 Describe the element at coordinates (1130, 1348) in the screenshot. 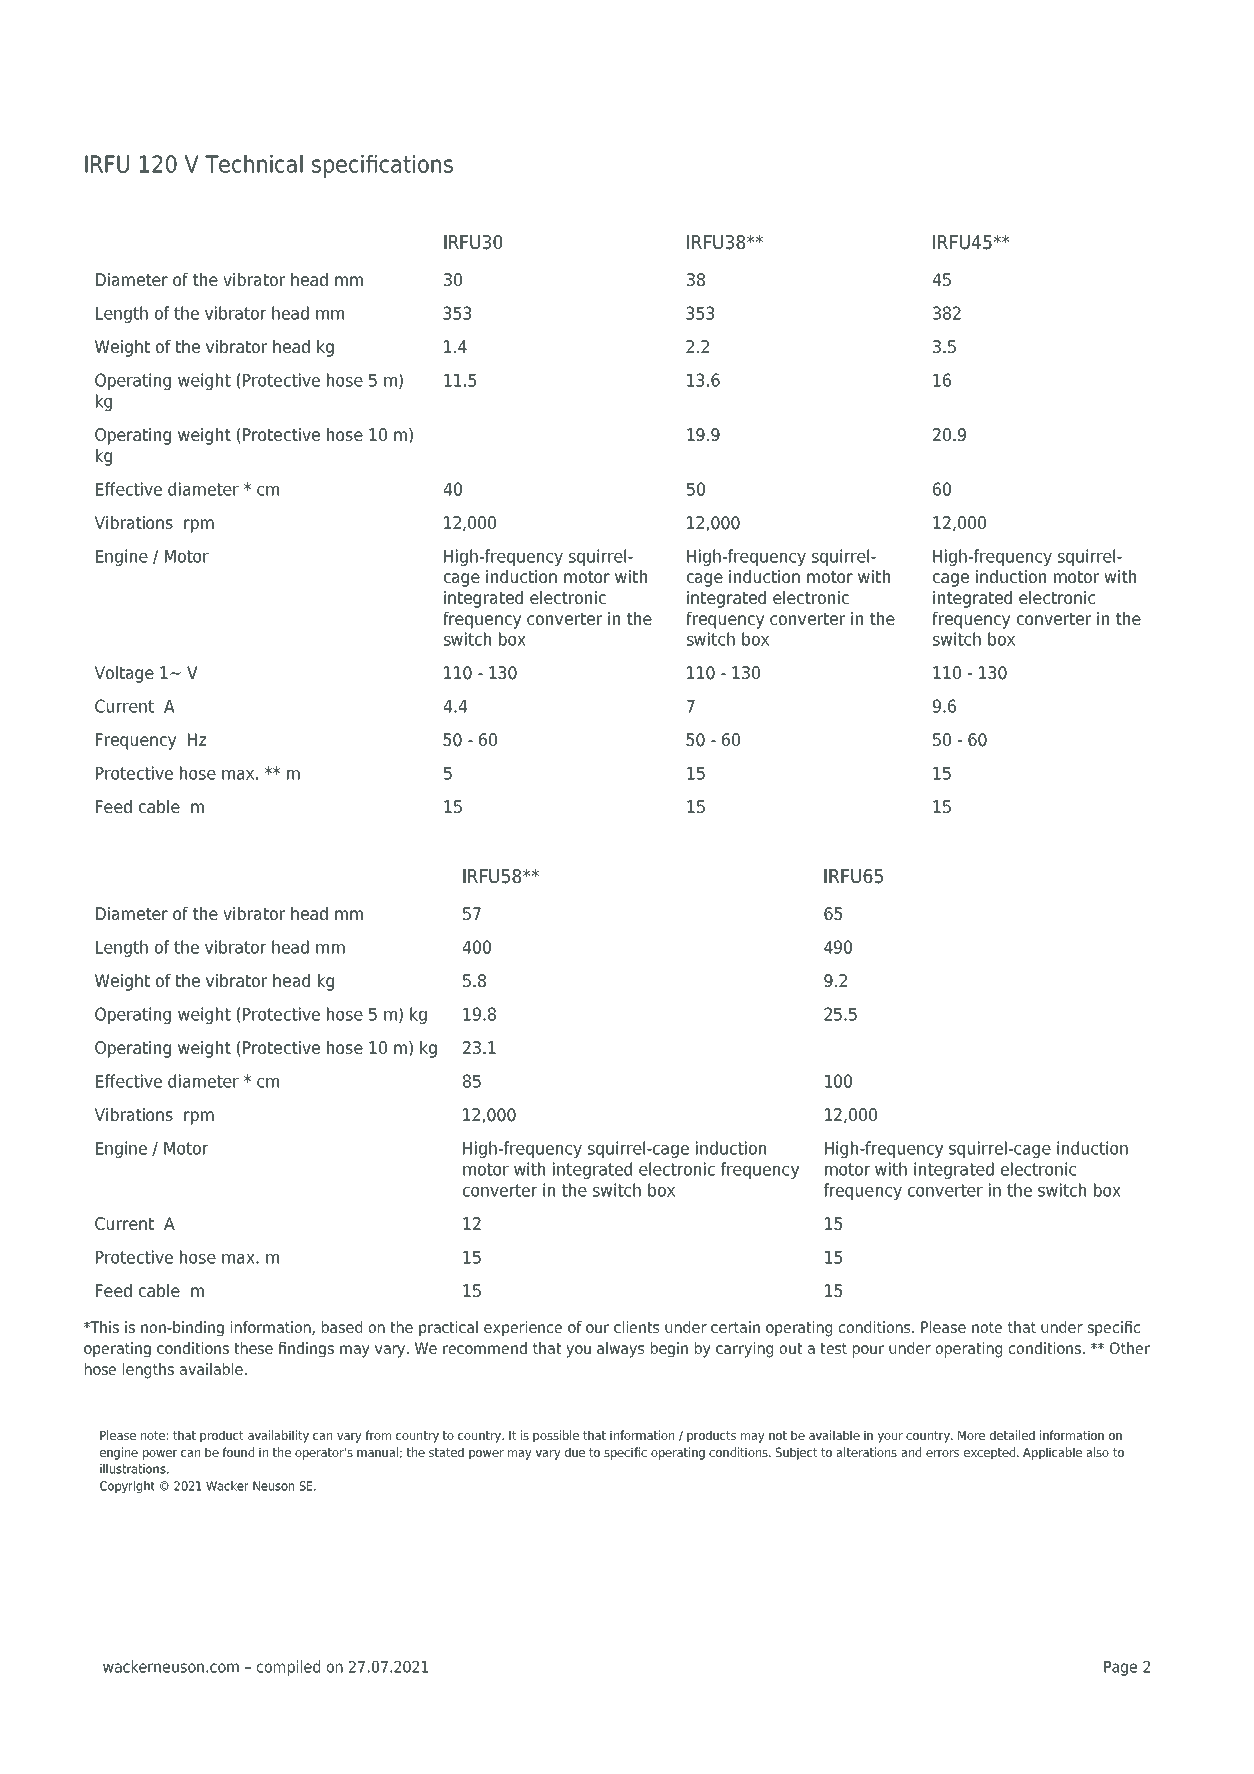

I see `Other` at that location.
